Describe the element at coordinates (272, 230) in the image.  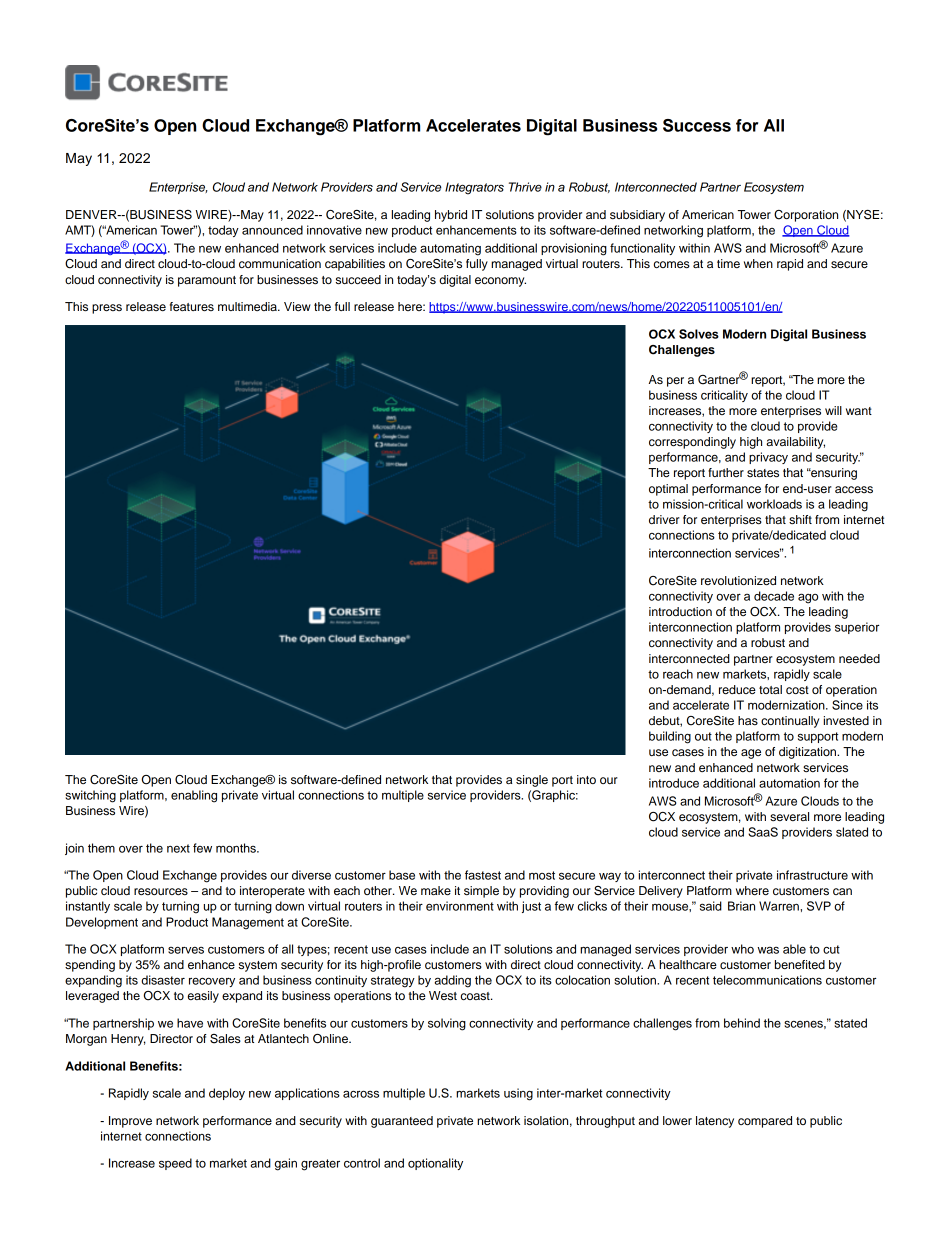
I see `announced` at that location.
